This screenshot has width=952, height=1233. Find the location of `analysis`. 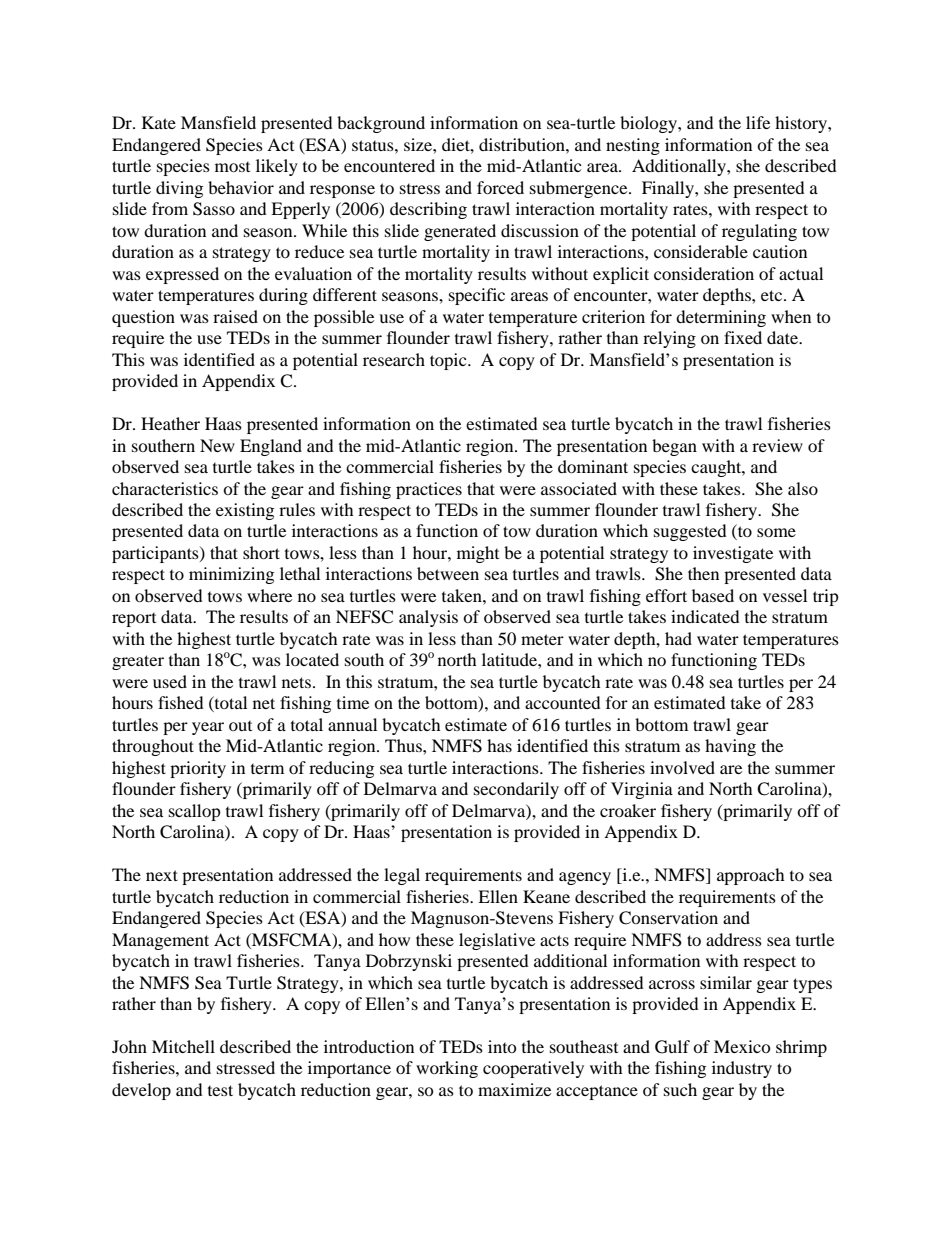

analysis is located at coordinates (428, 618).
